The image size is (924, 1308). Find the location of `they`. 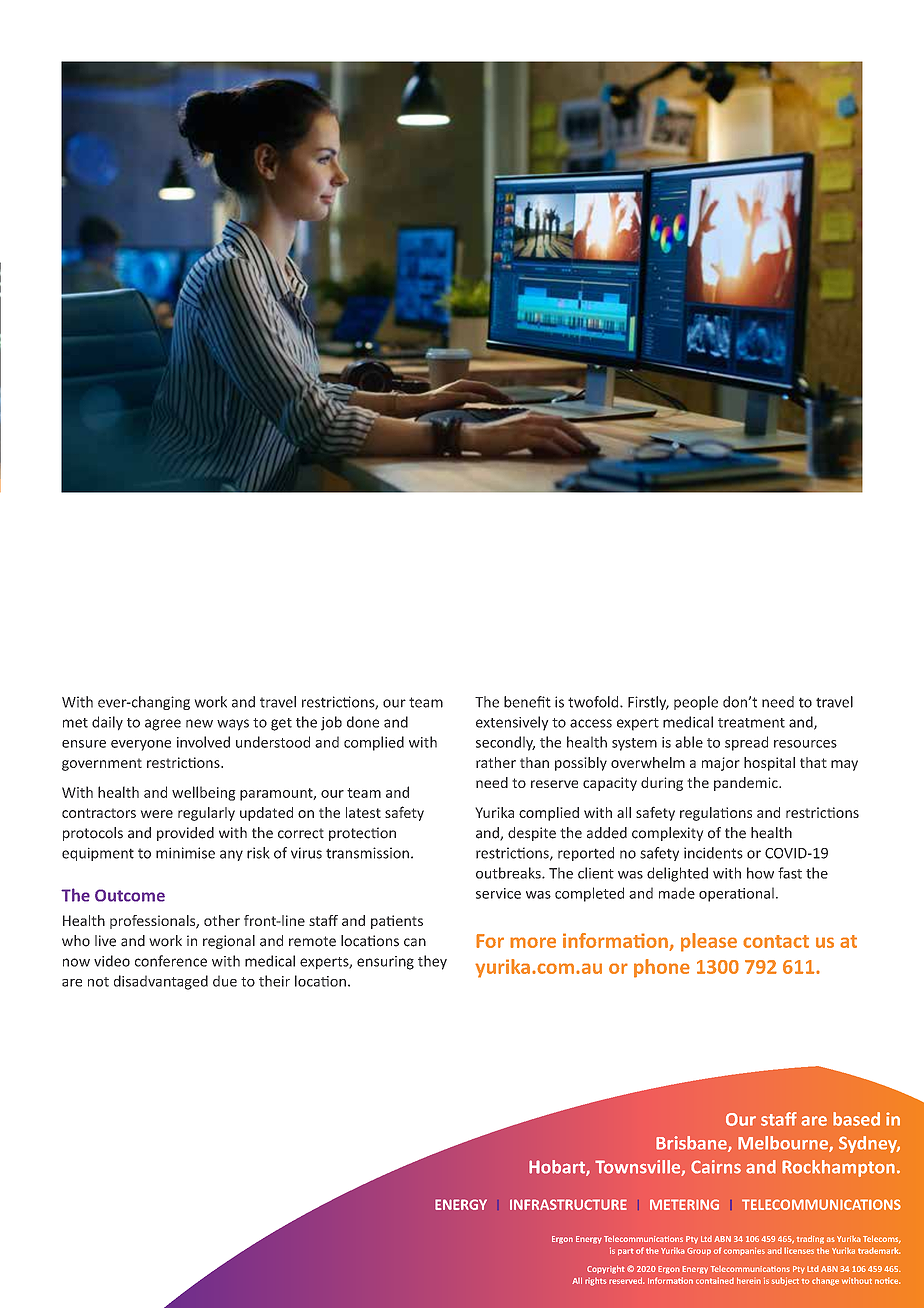

they is located at coordinates (432, 962).
